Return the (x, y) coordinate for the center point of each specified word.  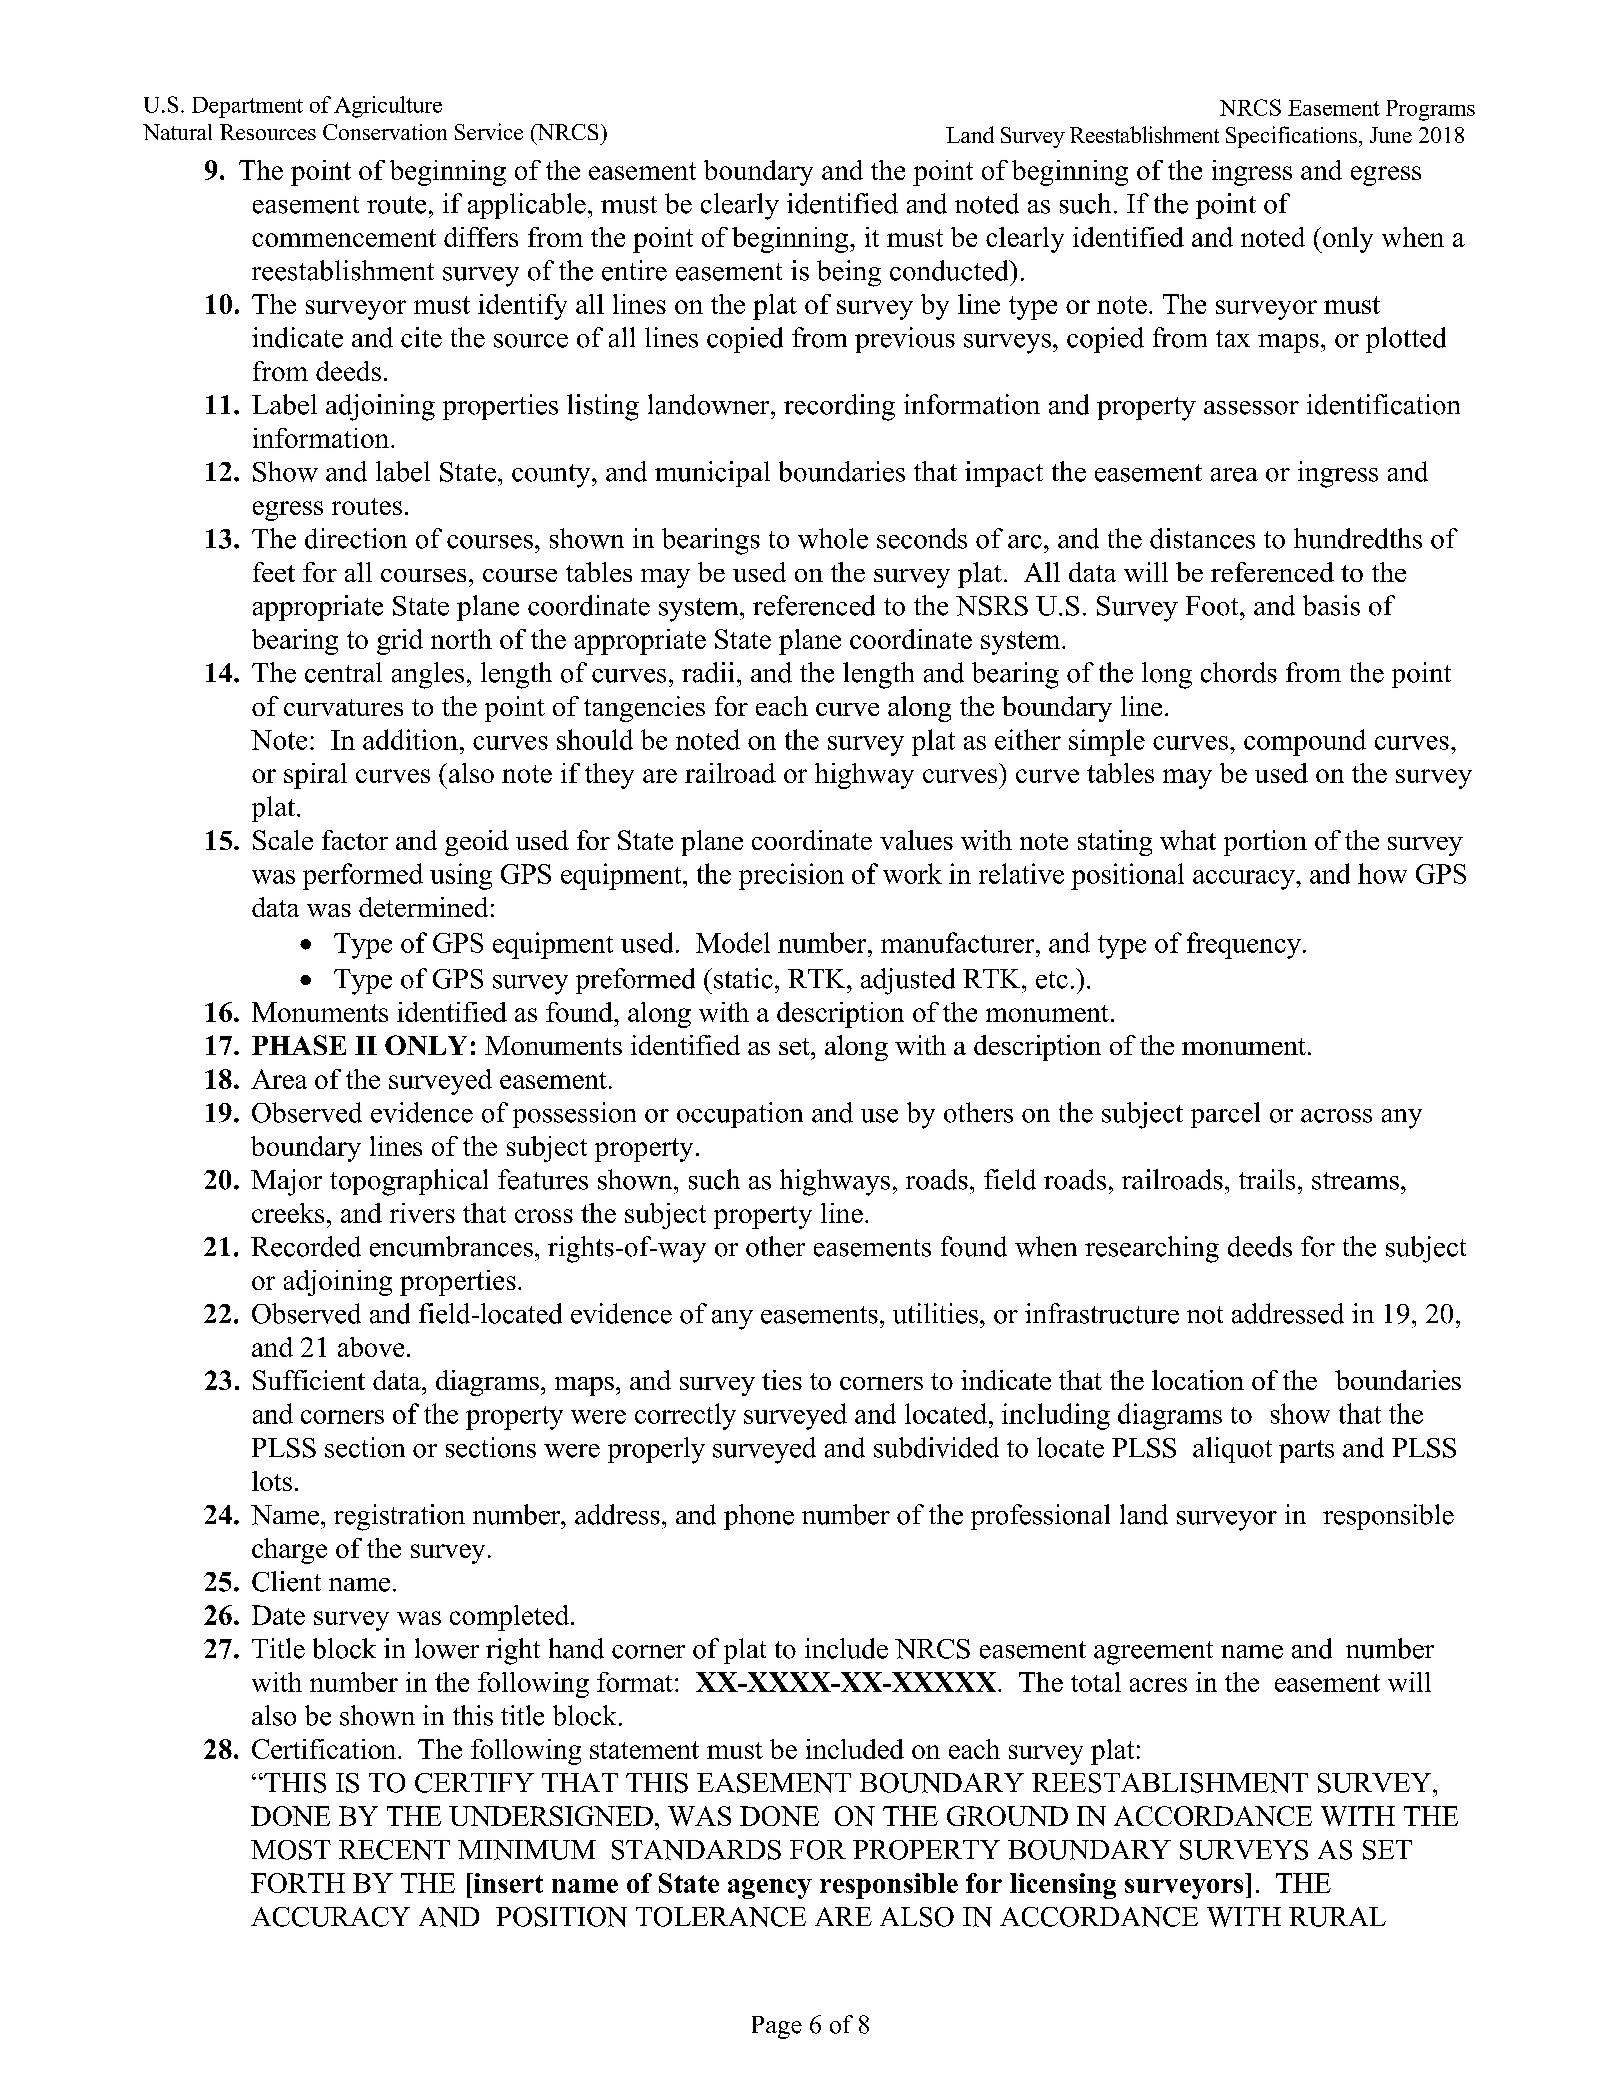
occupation (740, 1115)
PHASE (299, 1045)
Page (777, 2027)
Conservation (385, 132)
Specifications (1291, 137)
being (849, 273)
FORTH (298, 1883)
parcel (1225, 1115)
